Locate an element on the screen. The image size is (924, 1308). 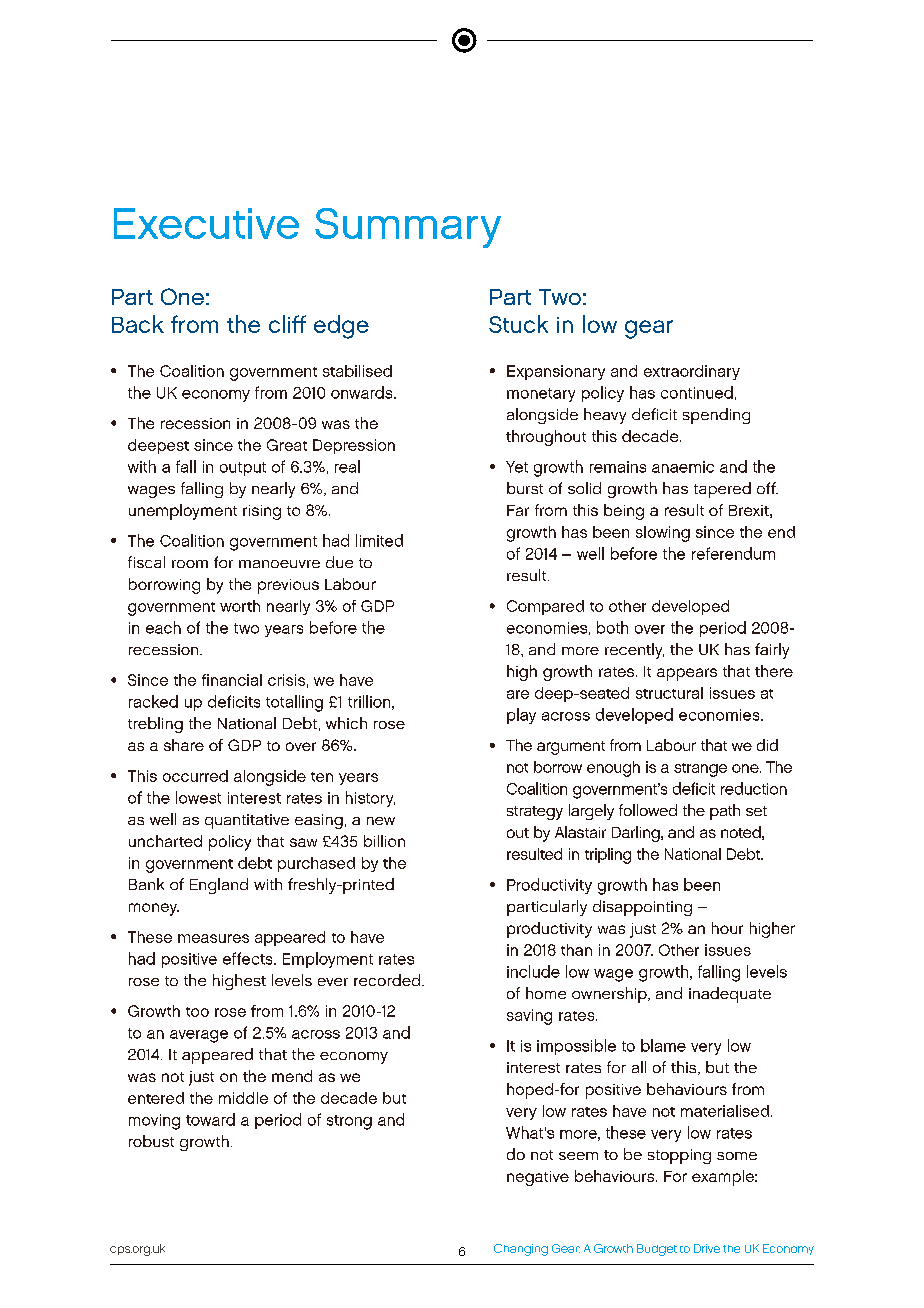
blame is located at coordinates (663, 1045).
